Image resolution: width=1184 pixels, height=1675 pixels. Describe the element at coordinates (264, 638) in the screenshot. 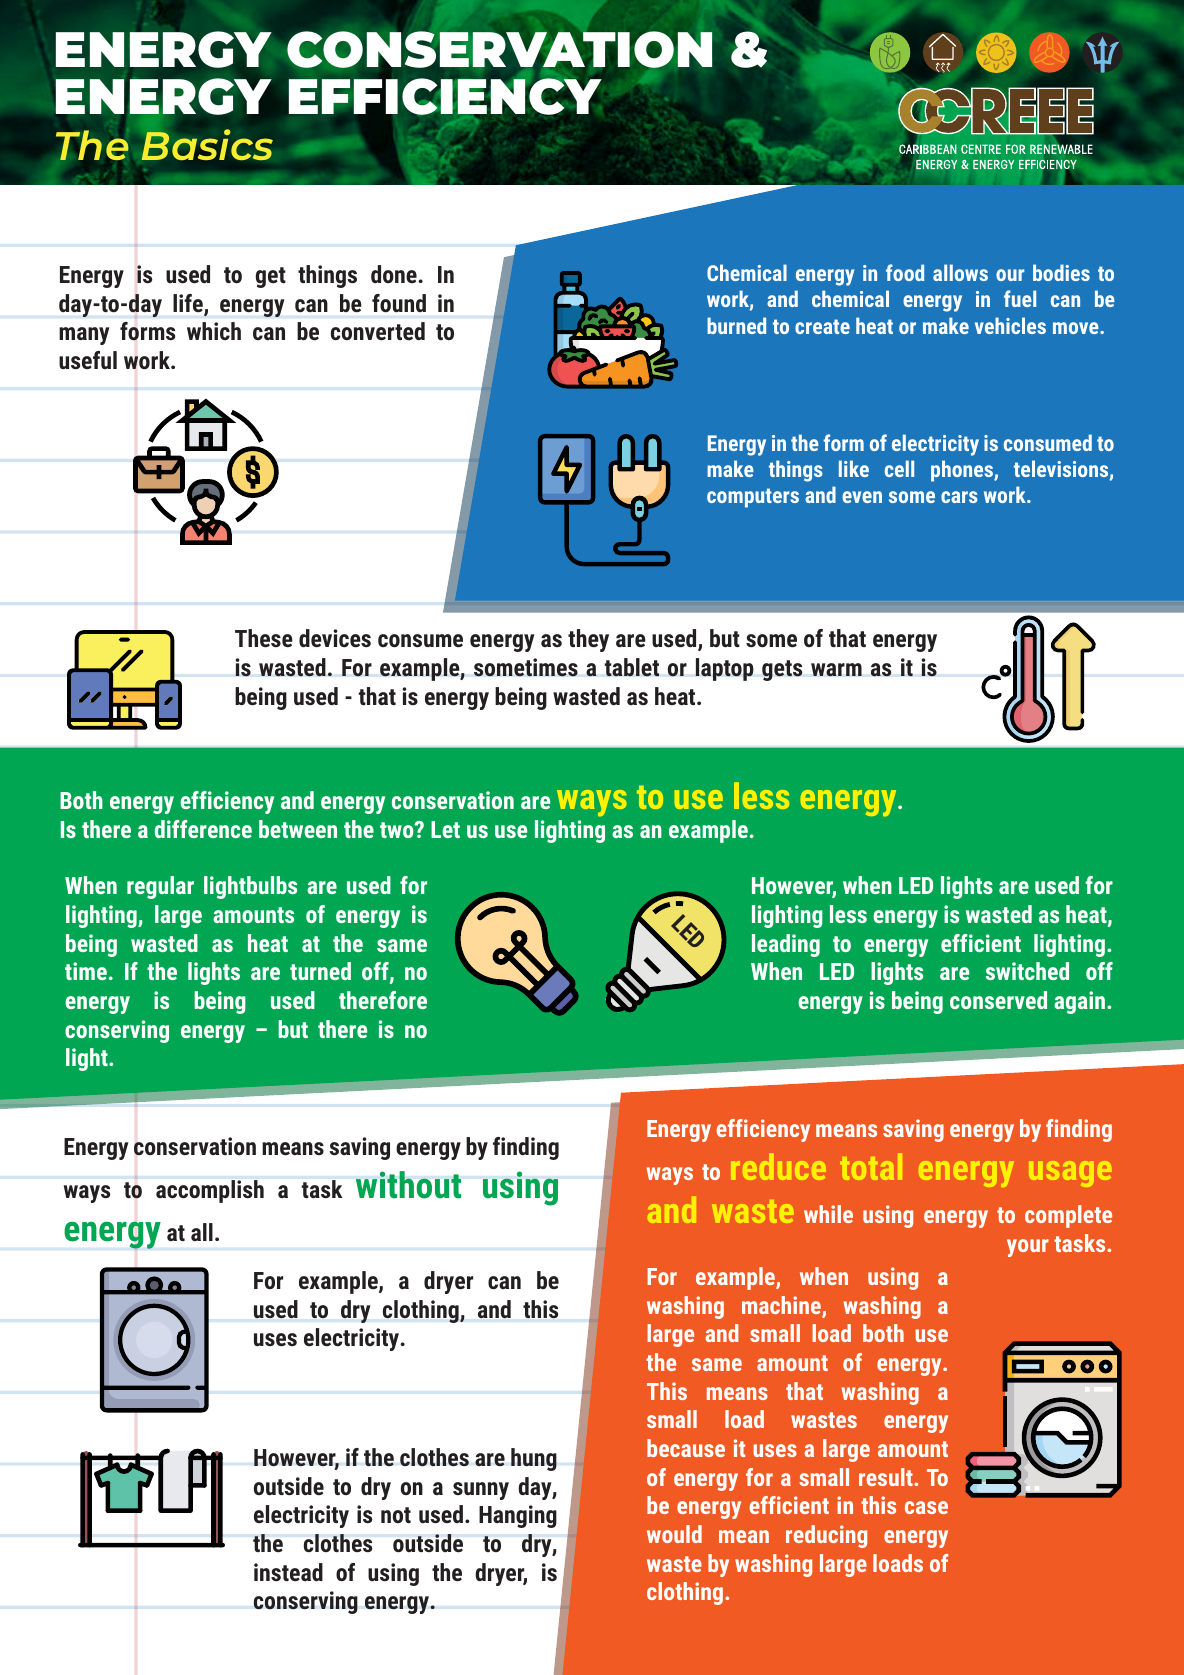

I see `These` at that location.
